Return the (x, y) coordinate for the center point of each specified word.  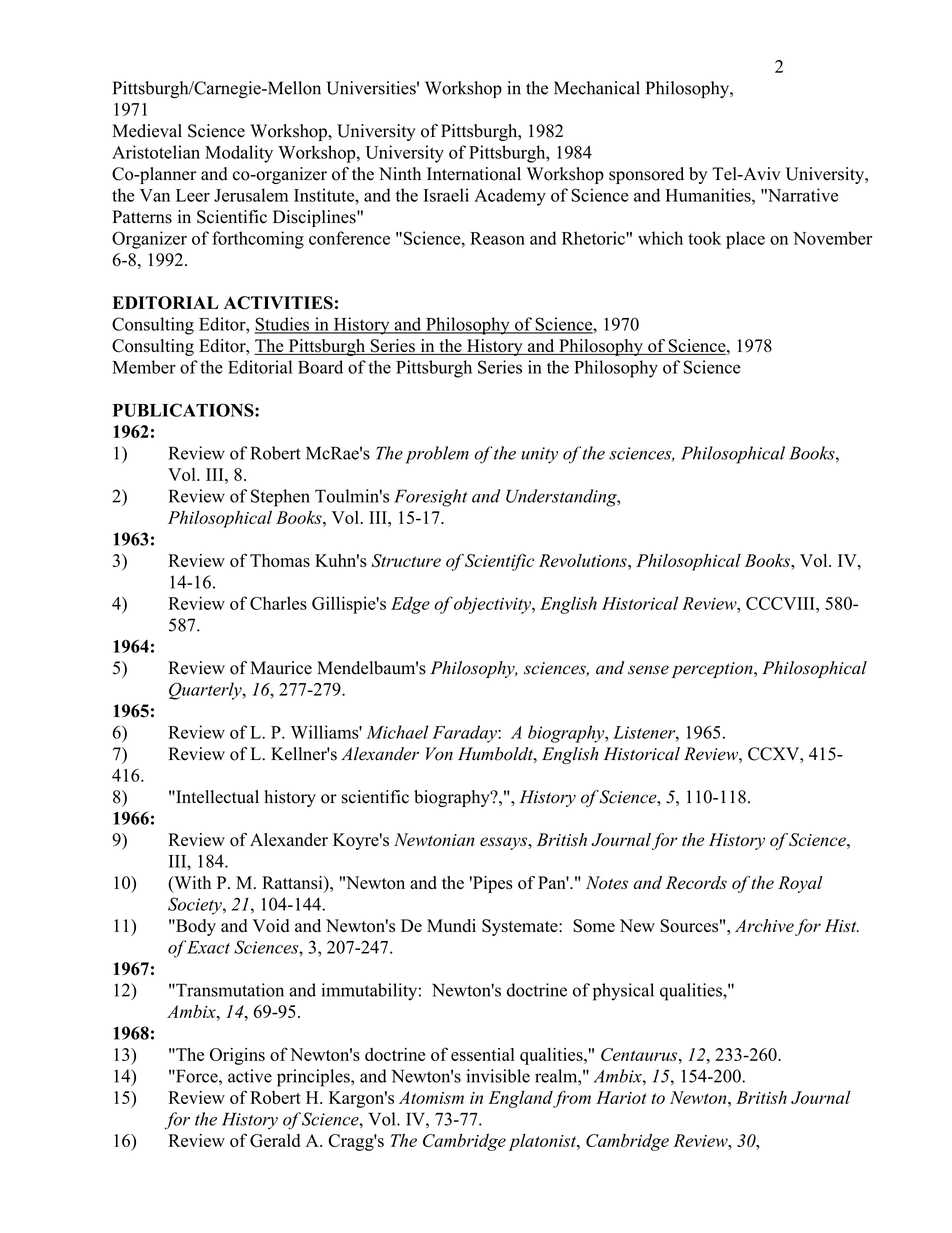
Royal (800, 884)
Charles (278, 603)
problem (437, 455)
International (474, 174)
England (521, 1099)
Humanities (709, 195)
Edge (410, 605)
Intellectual (216, 797)
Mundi (451, 925)
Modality (239, 154)
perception (713, 670)
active (250, 1076)
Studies (283, 325)
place (745, 240)
